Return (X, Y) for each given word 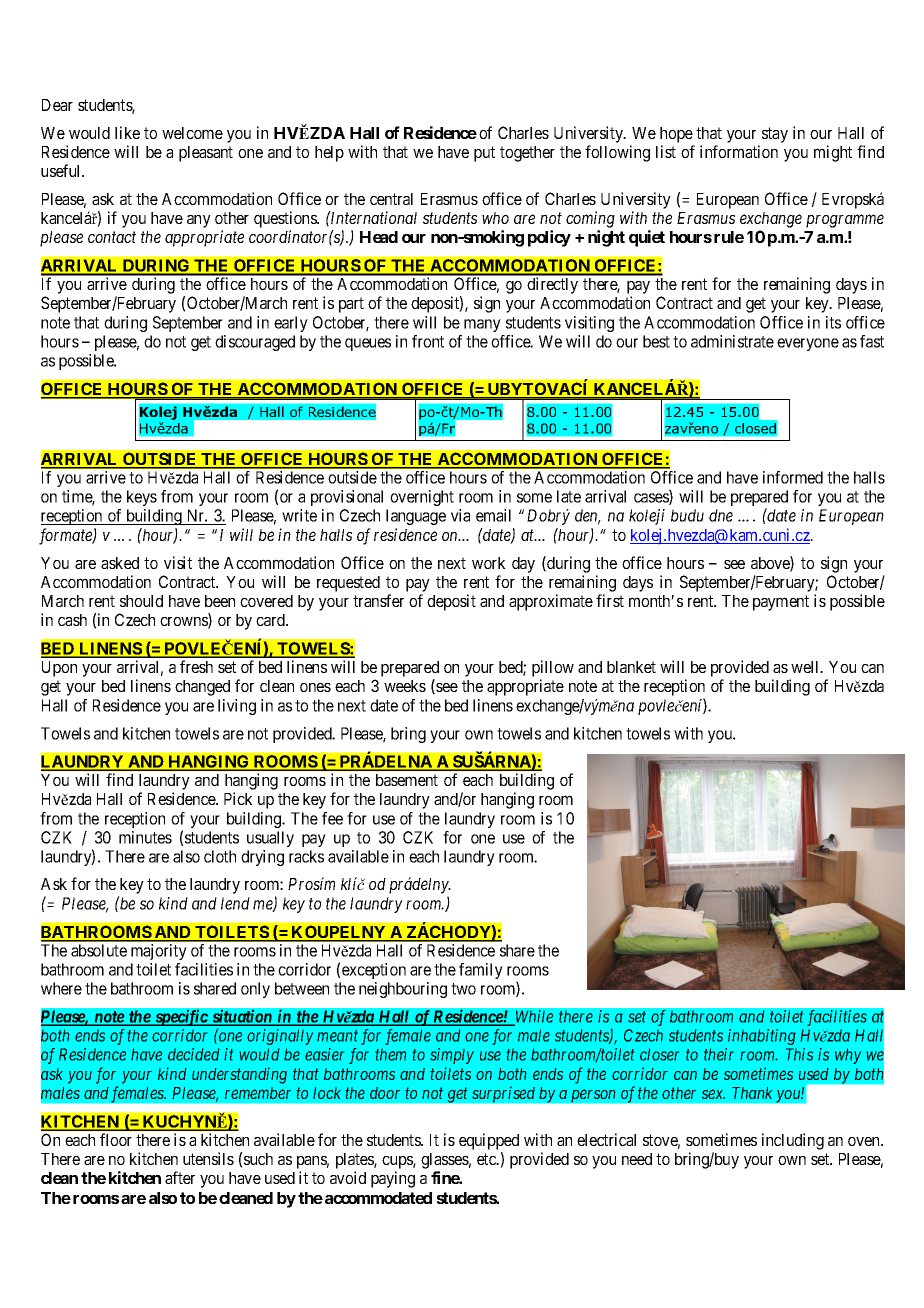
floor (116, 1139)
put (484, 154)
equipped (489, 1141)
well (806, 667)
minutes (145, 837)
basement (407, 780)
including (793, 1141)
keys (142, 498)
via (460, 515)
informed (793, 477)
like (127, 132)
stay (775, 135)
